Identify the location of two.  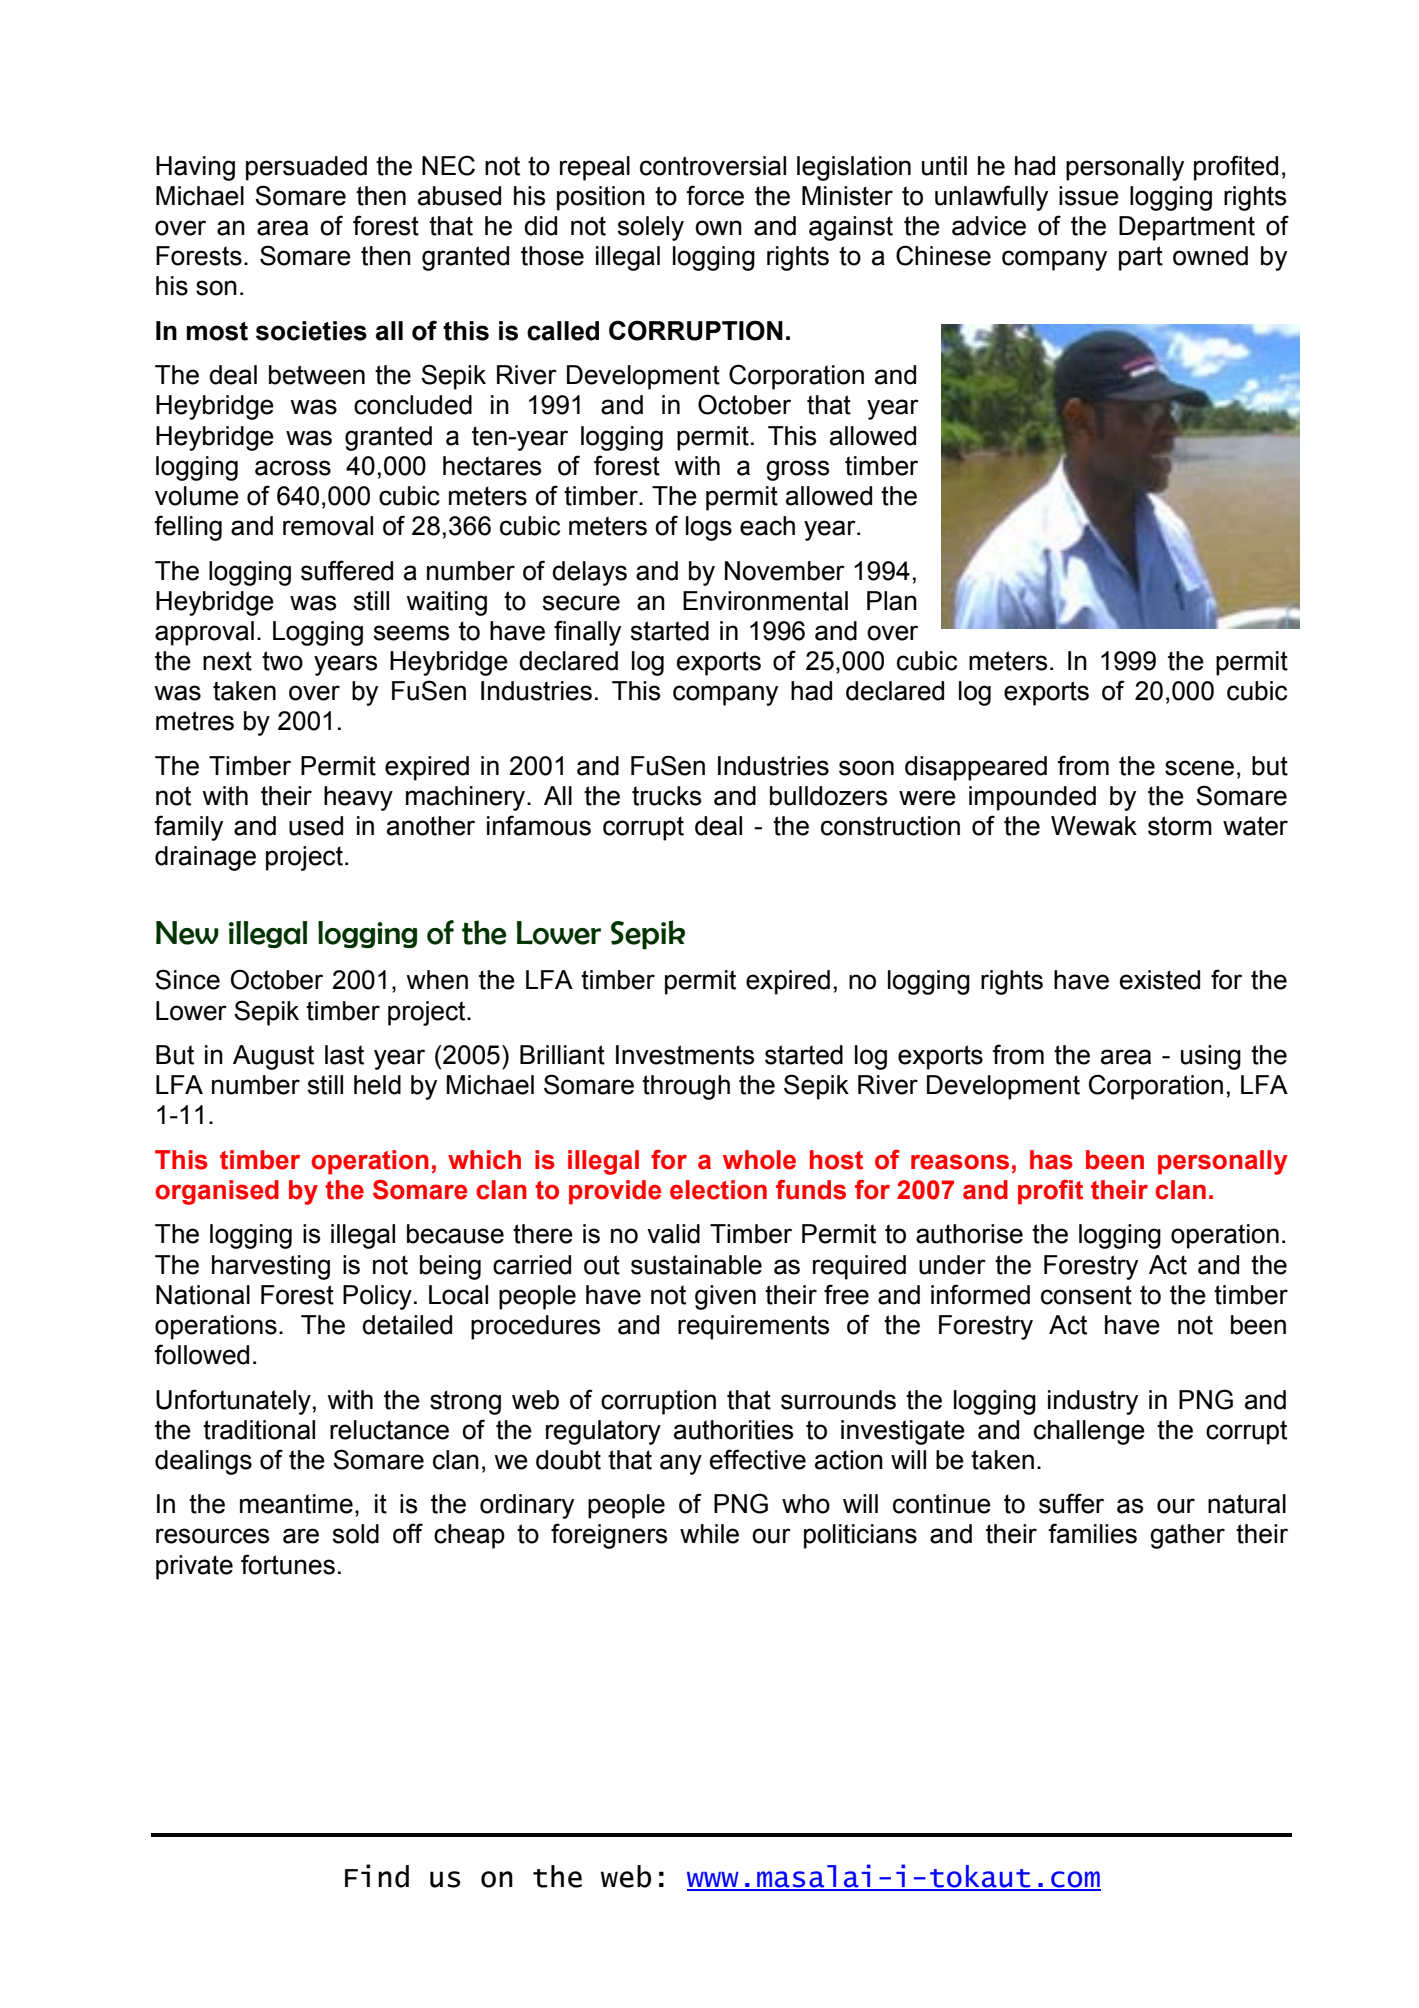
(282, 661).
